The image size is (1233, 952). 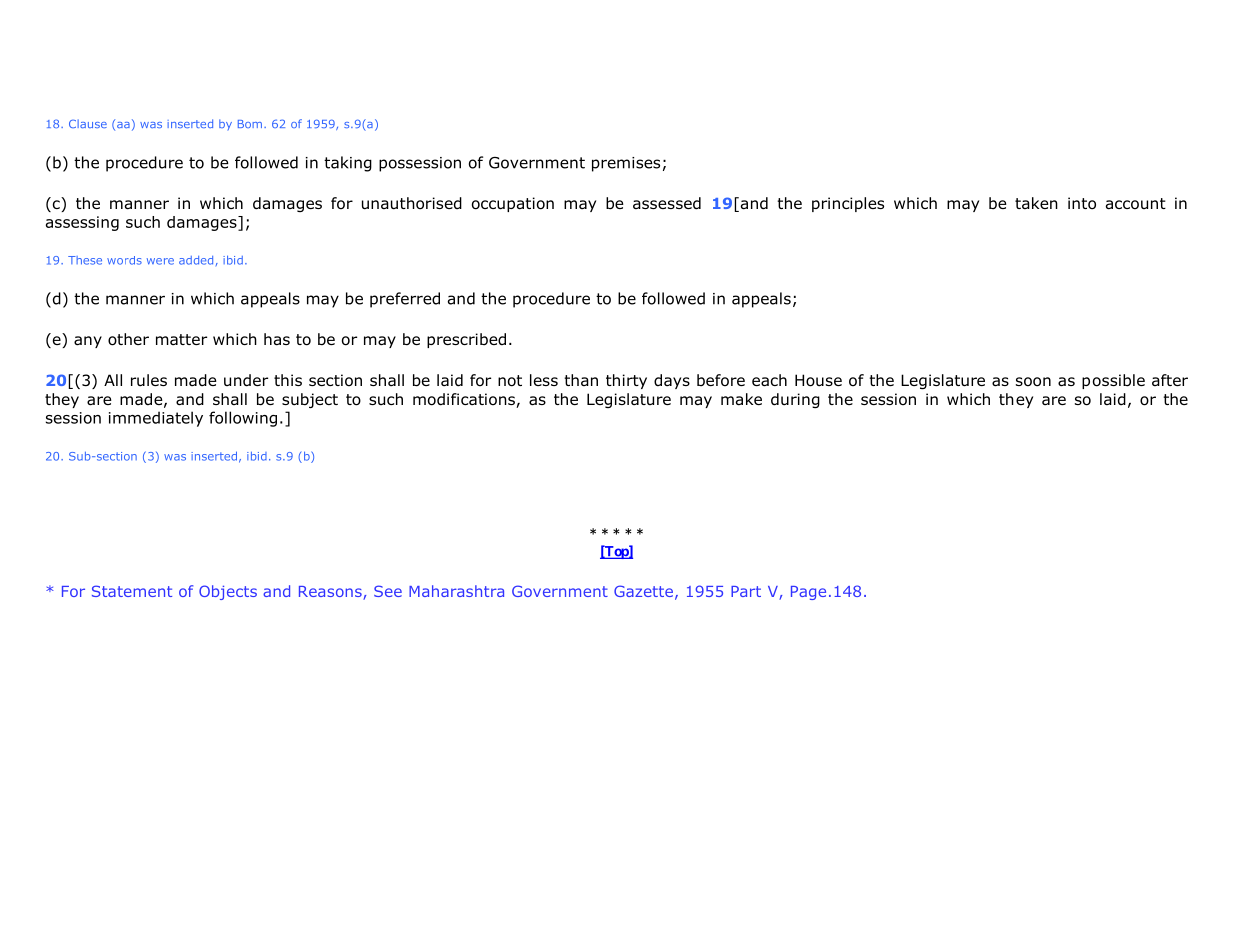 I want to click on assessed, so click(x=667, y=203).
